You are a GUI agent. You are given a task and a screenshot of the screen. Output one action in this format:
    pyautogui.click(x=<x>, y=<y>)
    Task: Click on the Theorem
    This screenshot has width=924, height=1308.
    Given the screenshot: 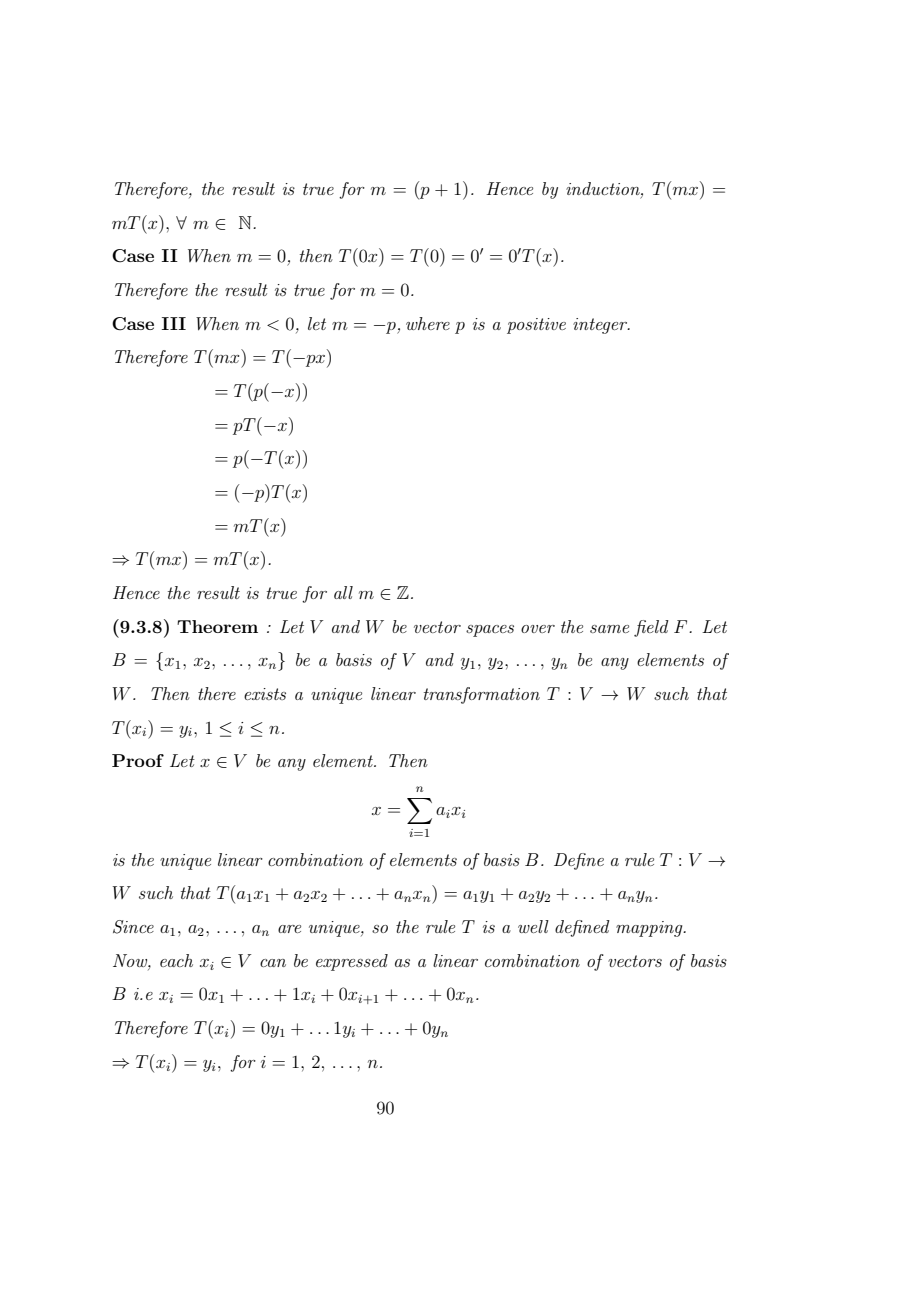 What is the action you would take?
    pyautogui.click(x=217, y=626)
